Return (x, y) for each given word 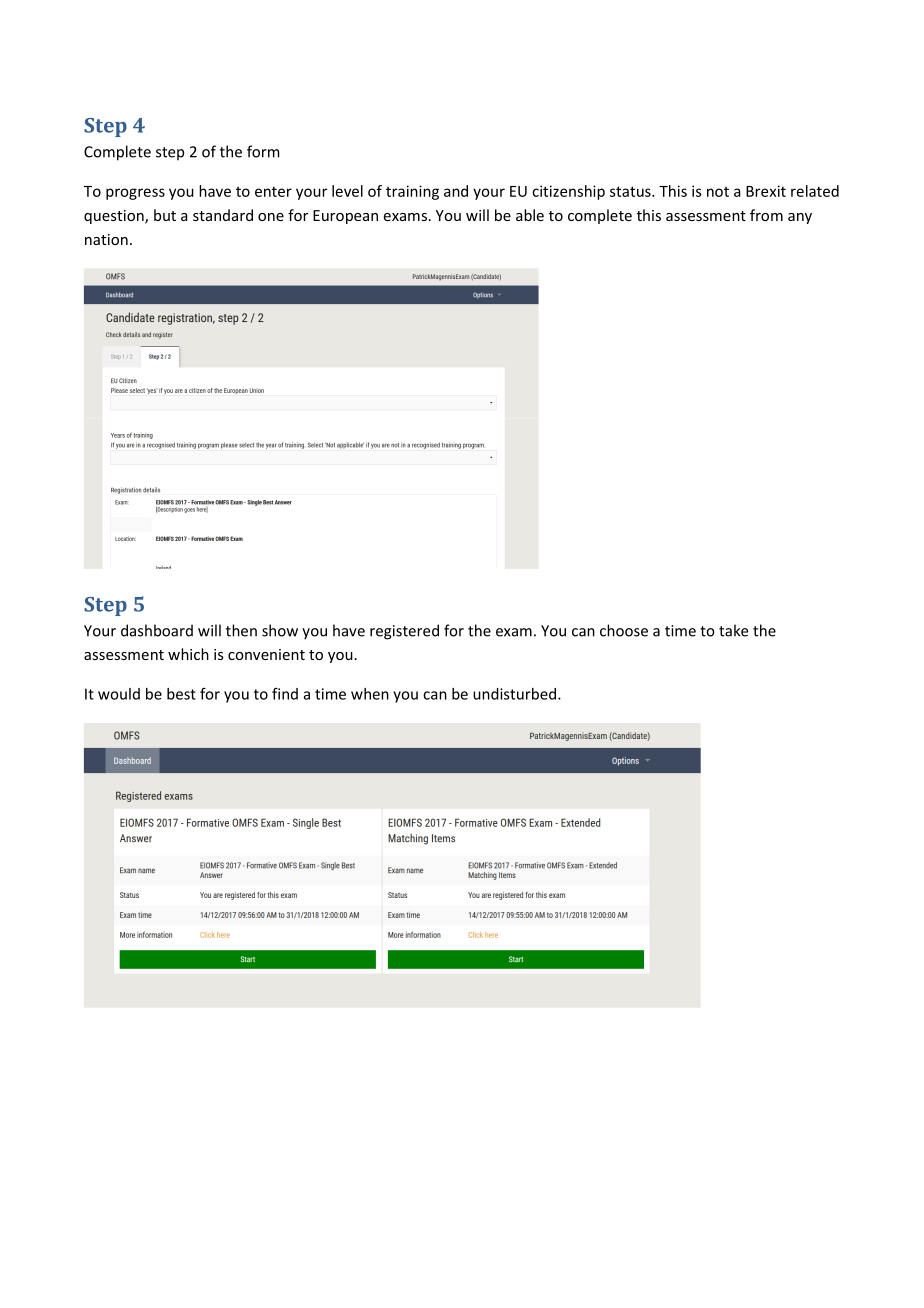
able (530, 215)
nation (106, 239)
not (718, 192)
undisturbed (514, 694)
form (263, 151)
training (412, 192)
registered (404, 632)
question (115, 217)
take (733, 630)
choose (624, 630)
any (800, 218)
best (181, 694)
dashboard (157, 630)
